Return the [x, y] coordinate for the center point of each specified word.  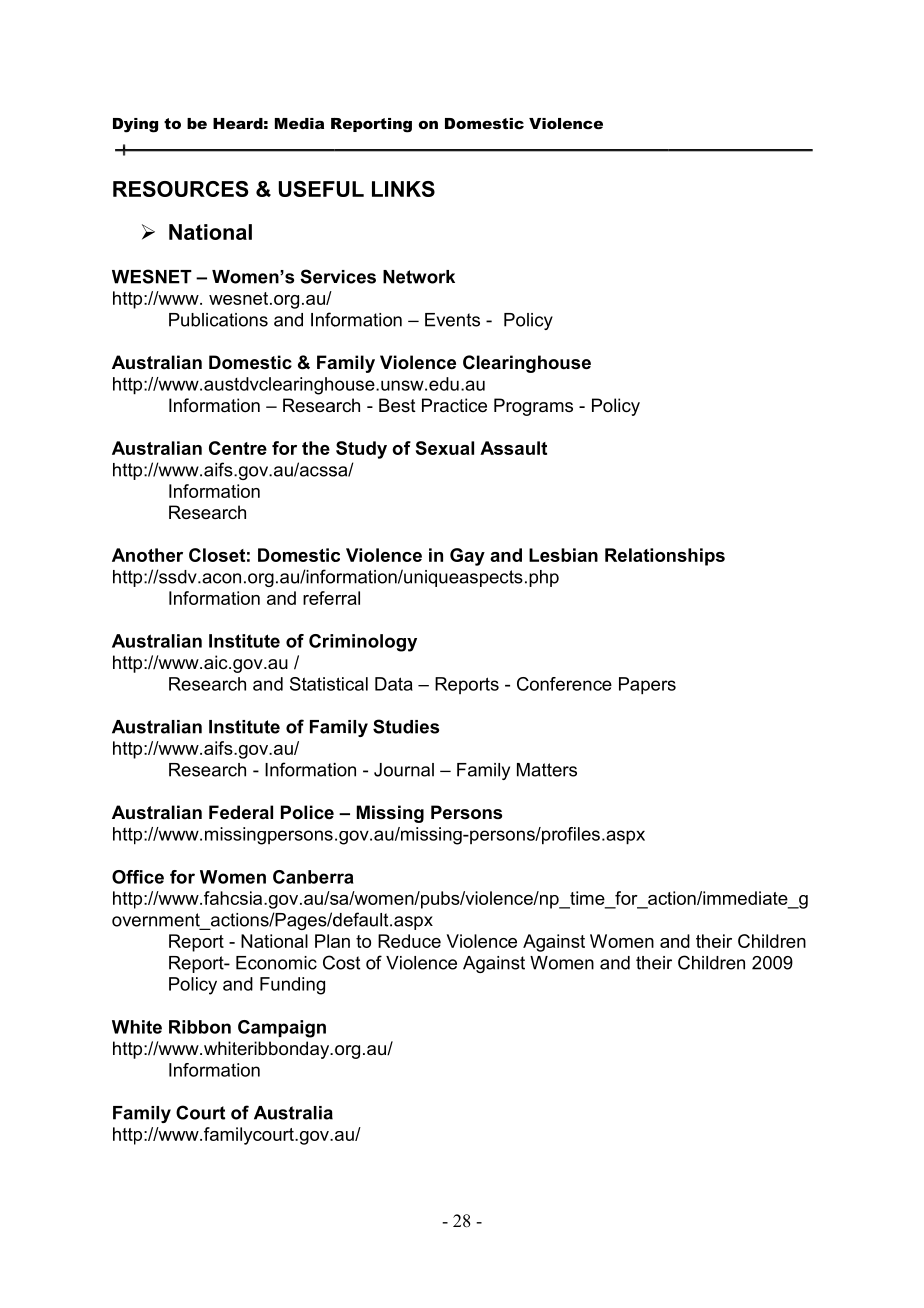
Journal [404, 770]
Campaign [282, 1029]
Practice [454, 405]
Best [397, 405]
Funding [292, 986]
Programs [533, 407]
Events [452, 320]
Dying [135, 125]
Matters [547, 770]
